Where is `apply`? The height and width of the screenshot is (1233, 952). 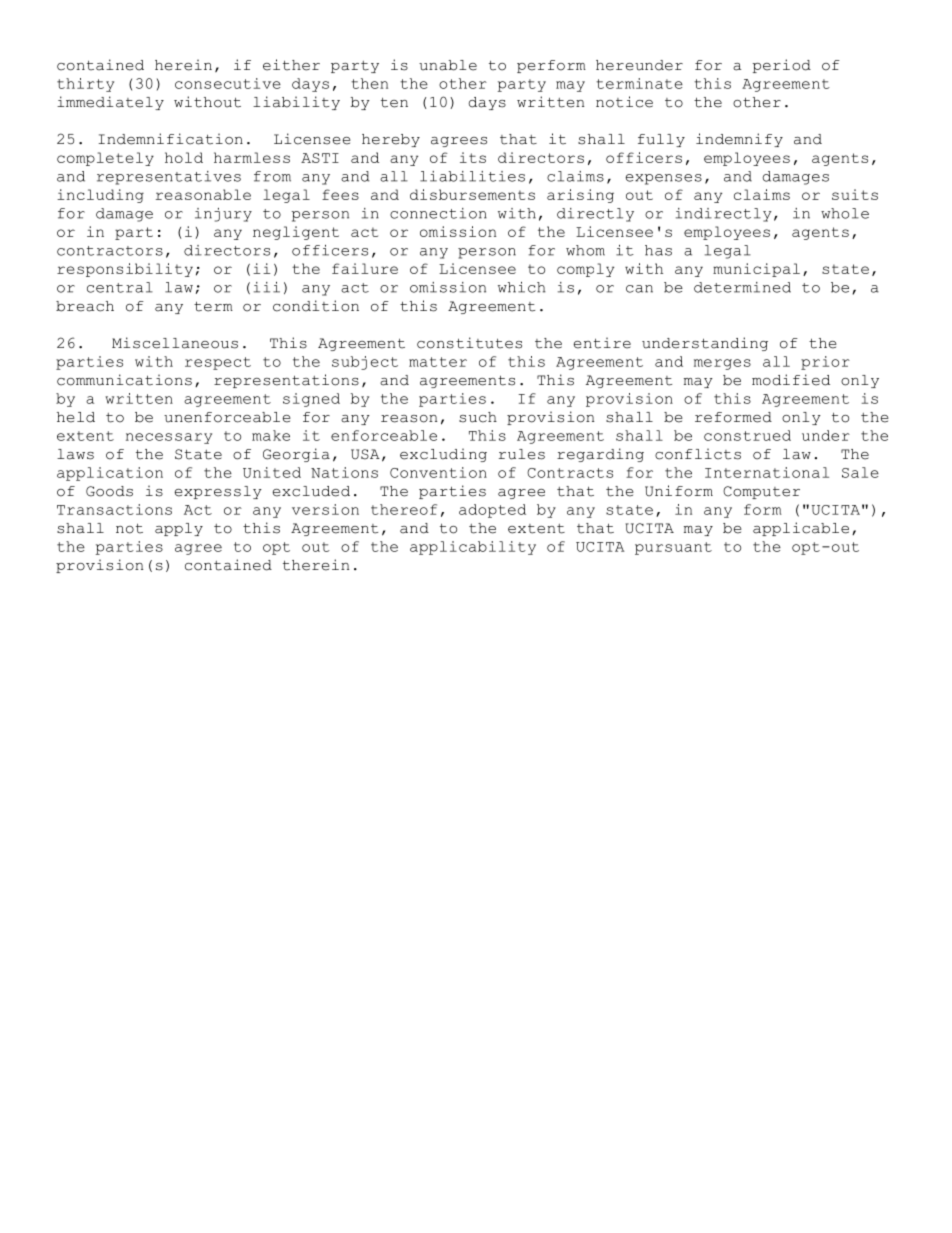
apply is located at coordinates (179, 529).
